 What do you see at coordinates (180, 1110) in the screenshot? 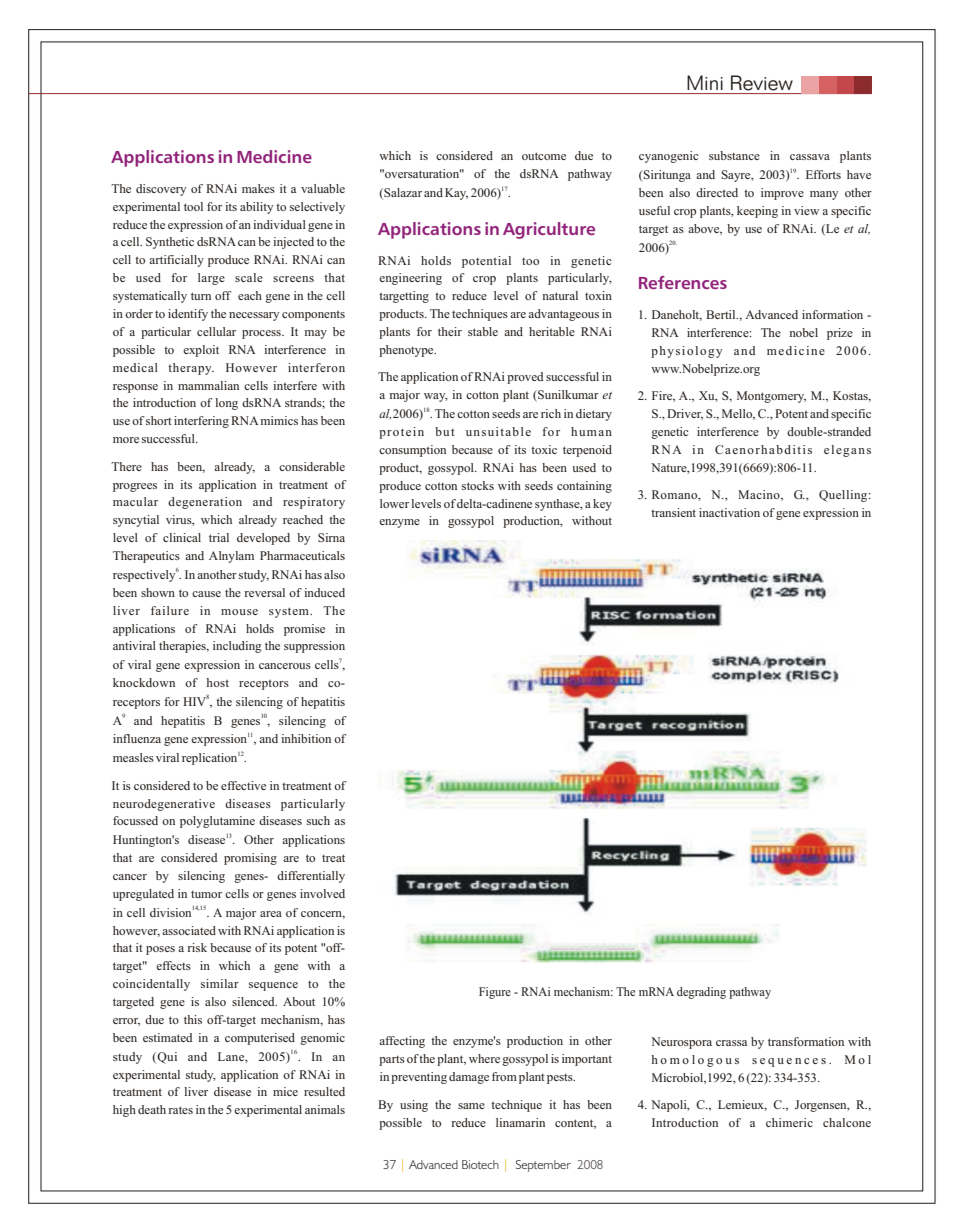
I see `rates` at bounding box center [180, 1110].
